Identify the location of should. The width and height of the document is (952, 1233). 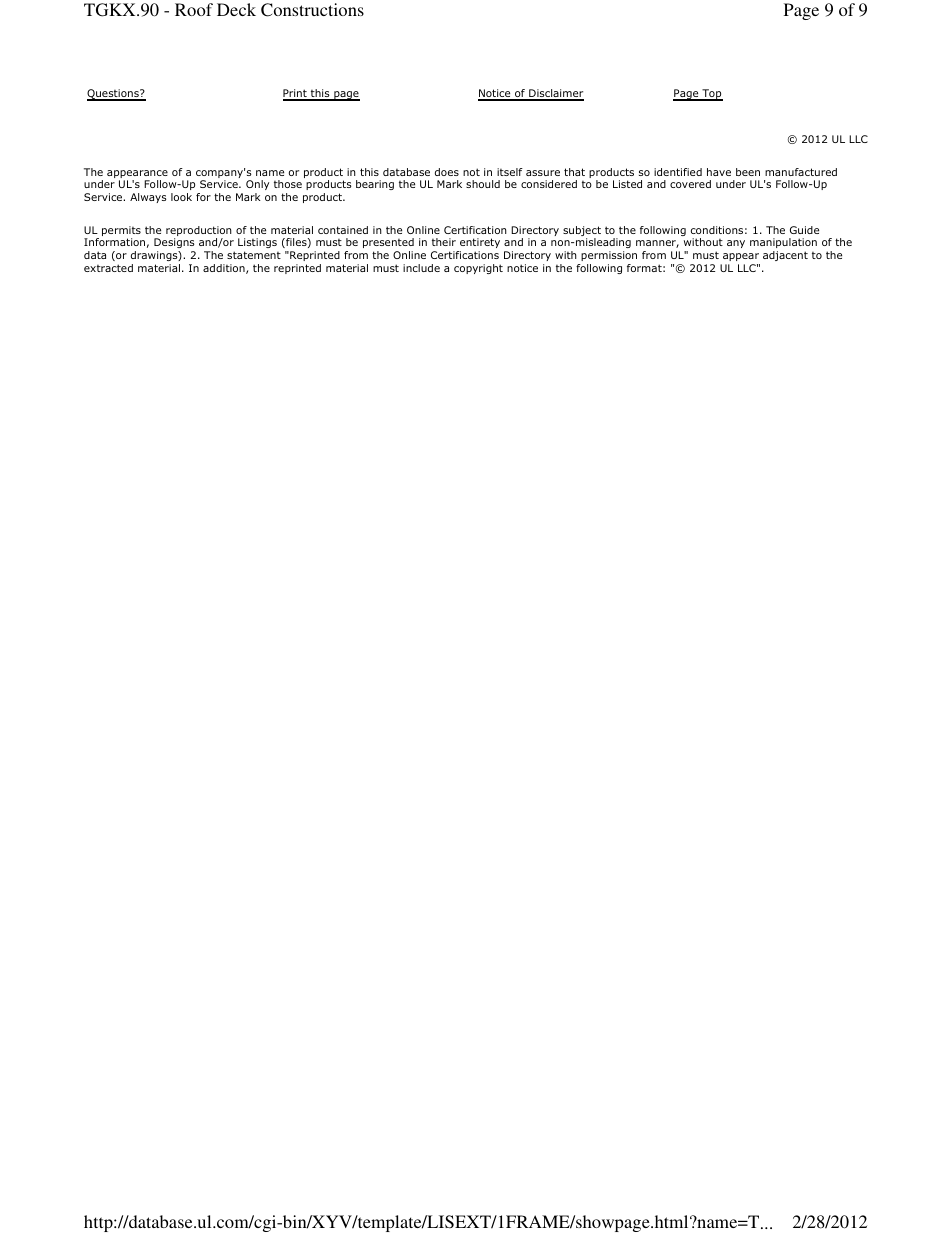
(483, 184).
